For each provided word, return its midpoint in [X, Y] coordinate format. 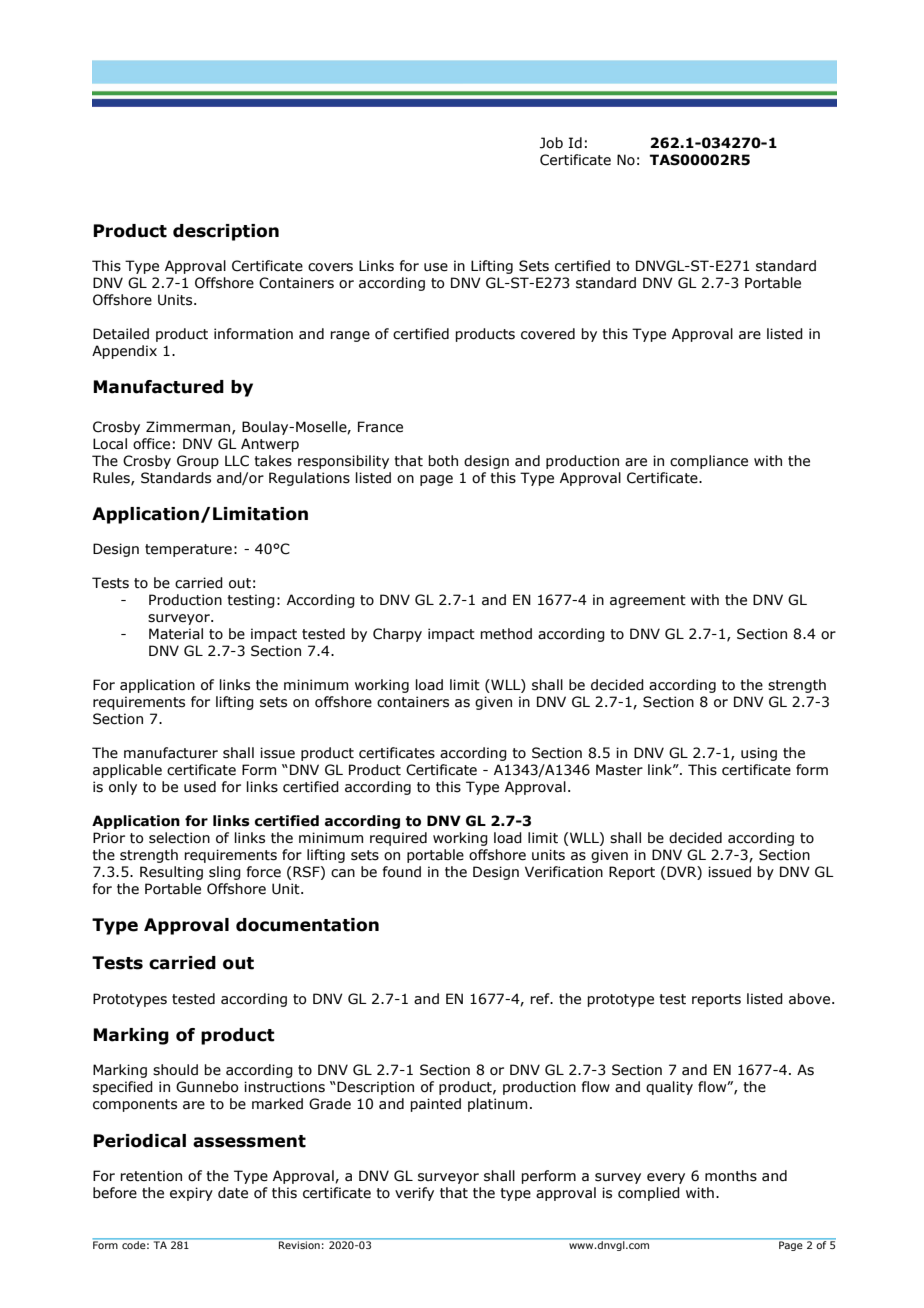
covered [548, 334]
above [811, 999]
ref [541, 999]
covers [330, 267]
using [759, 754]
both [443, 461]
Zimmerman [189, 427]
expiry [191, 1194]
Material [176, 634]
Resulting [171, 873]
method [506, 634]
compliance [709, 462]
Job [551, 143]
